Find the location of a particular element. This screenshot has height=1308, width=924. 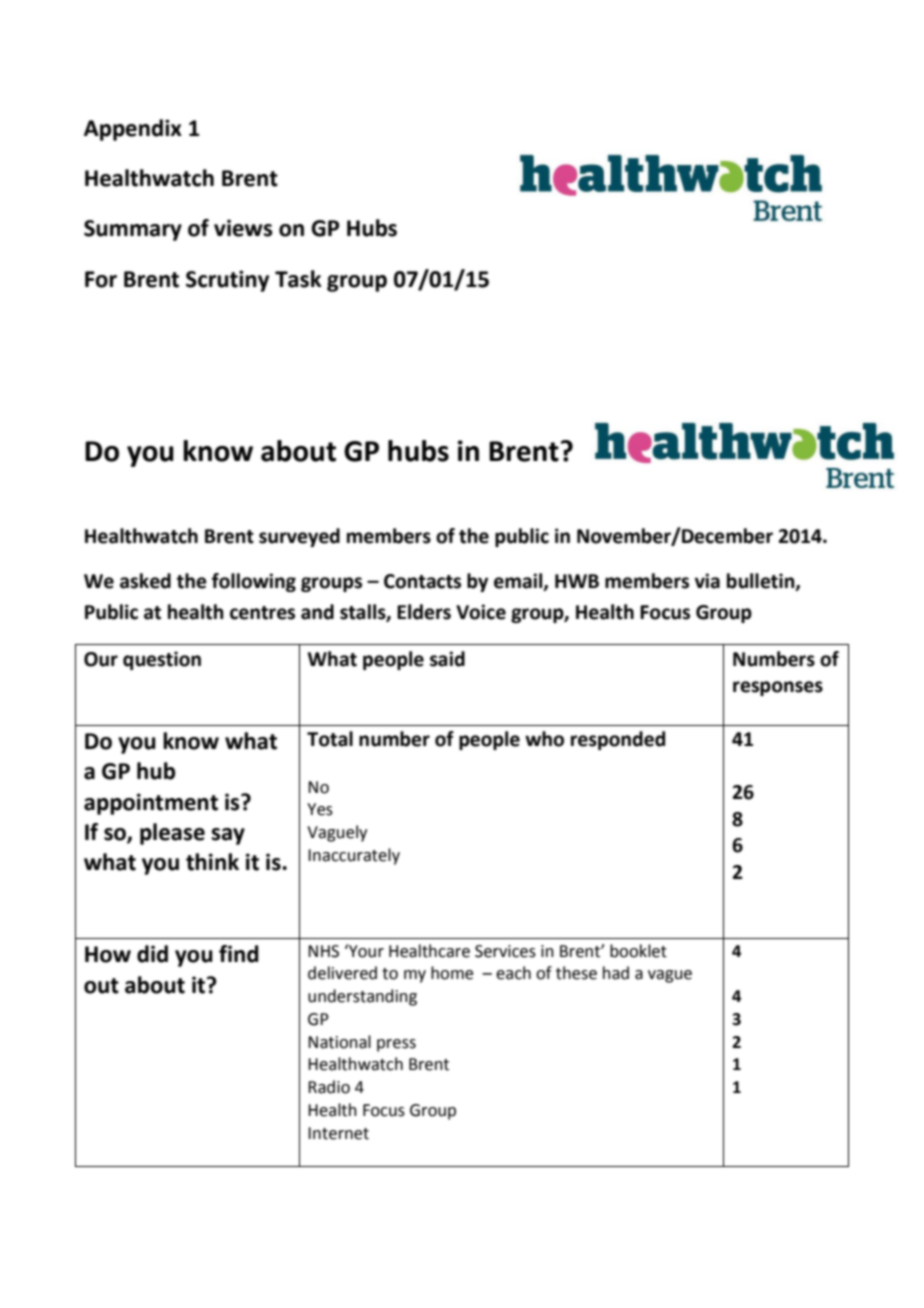

Scrutiny is located at coordinates (227, 281).
